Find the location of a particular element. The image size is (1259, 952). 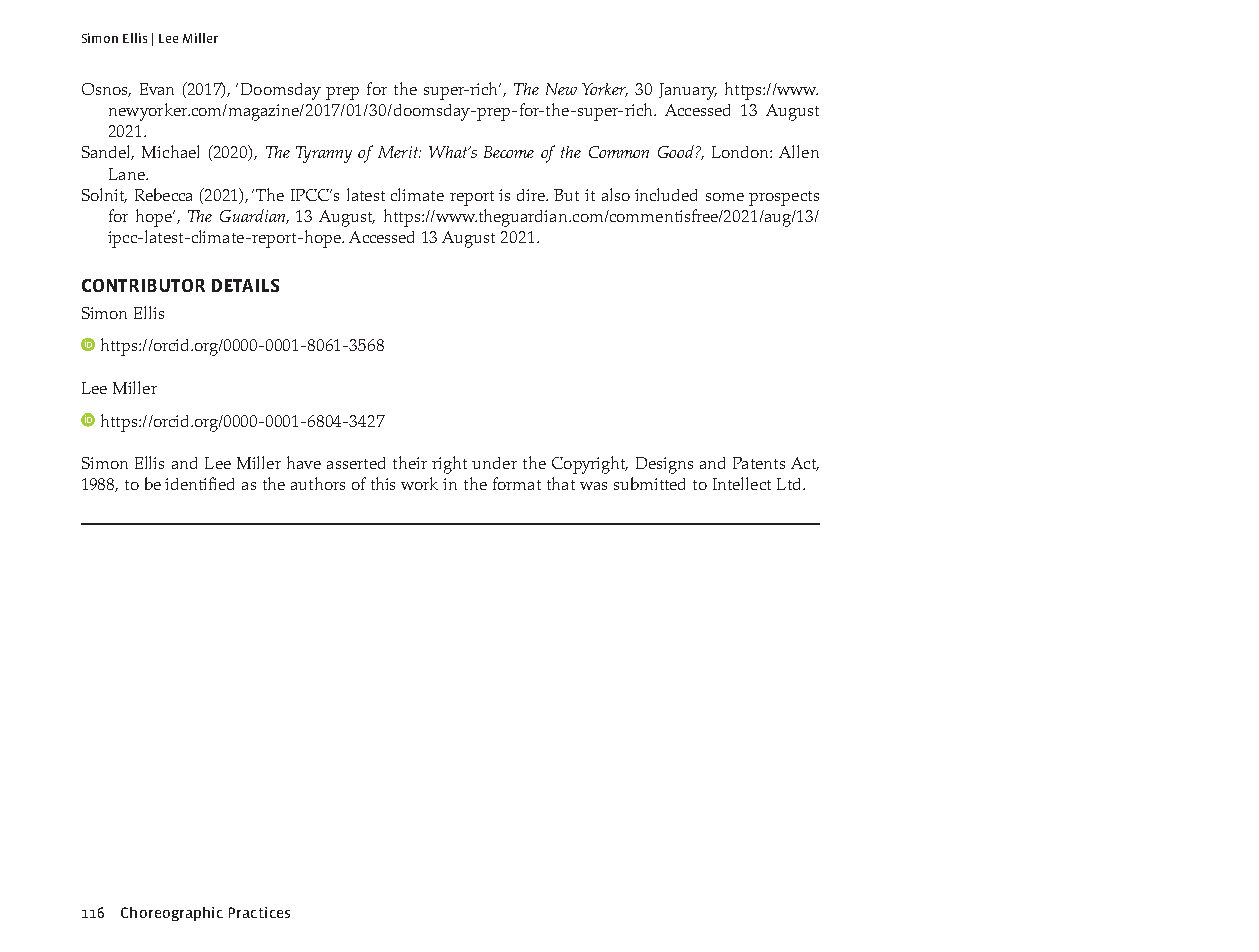

this is located at coordinates (383, 483).
